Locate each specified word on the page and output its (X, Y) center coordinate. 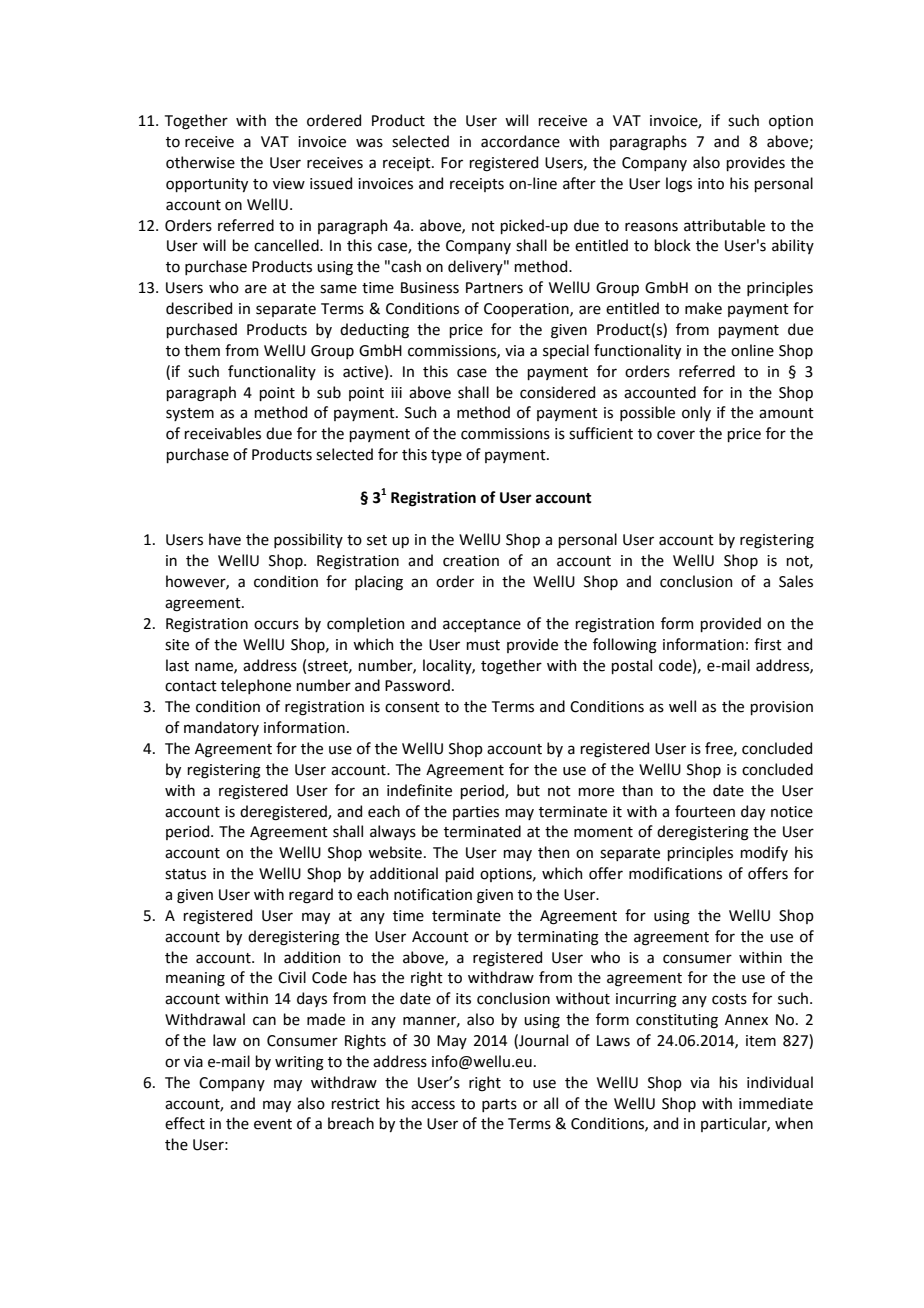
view (289, 184)
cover (676, 435)
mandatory (221, 728)
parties (476, 813)
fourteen (705, 811)
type (446, 456)
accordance (520, 141)
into (711, 184)
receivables (222, 433)
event (273, 1124)
